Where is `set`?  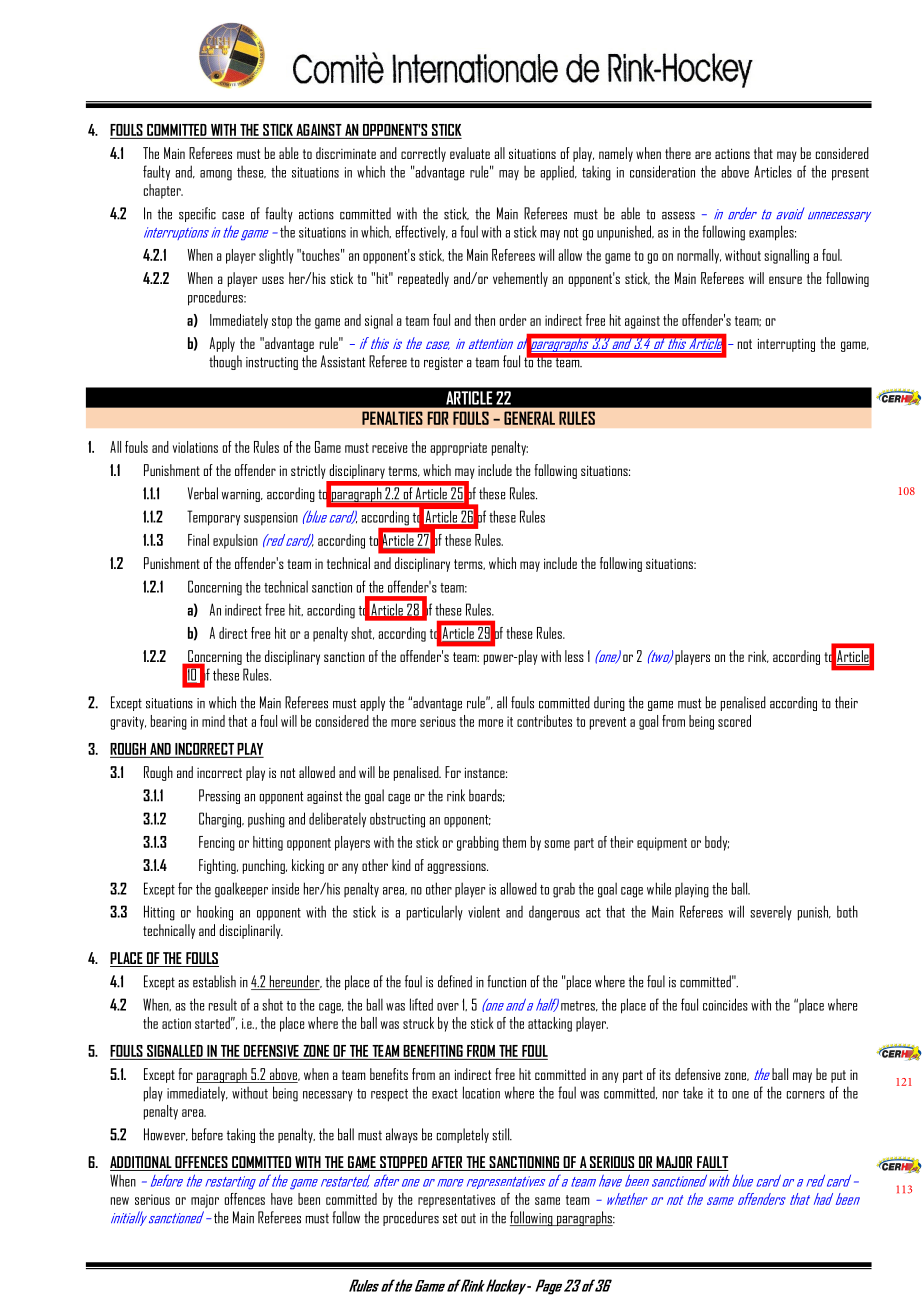
set is located at coordinates (450, 1218).
